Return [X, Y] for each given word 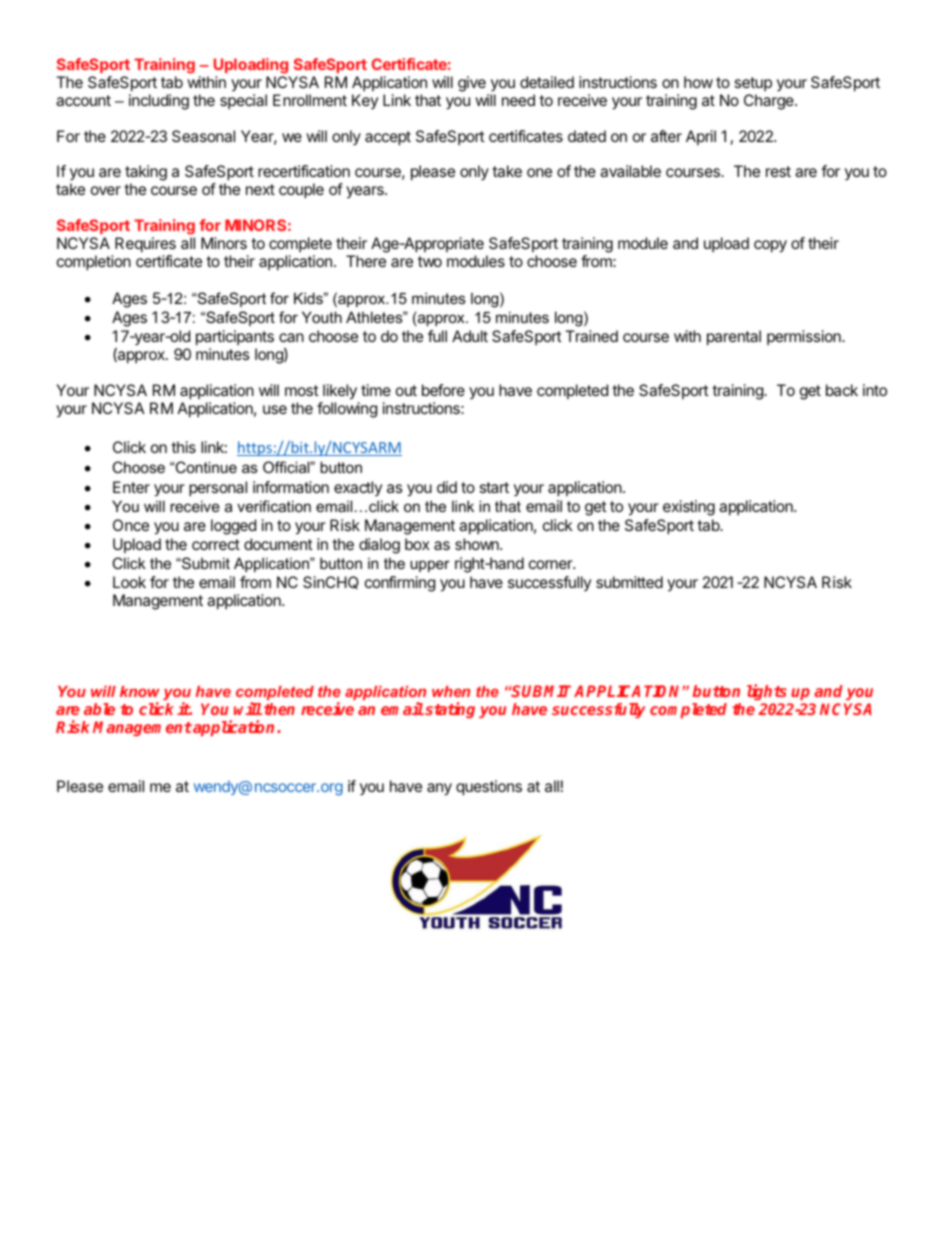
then [279, 709]
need [518, 100]
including [159, 102]
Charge [770, 102]
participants [235, 338]
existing [689, 508]
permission [805, 337]
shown [478, 544]
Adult [470, 336]
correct [216, 544]
